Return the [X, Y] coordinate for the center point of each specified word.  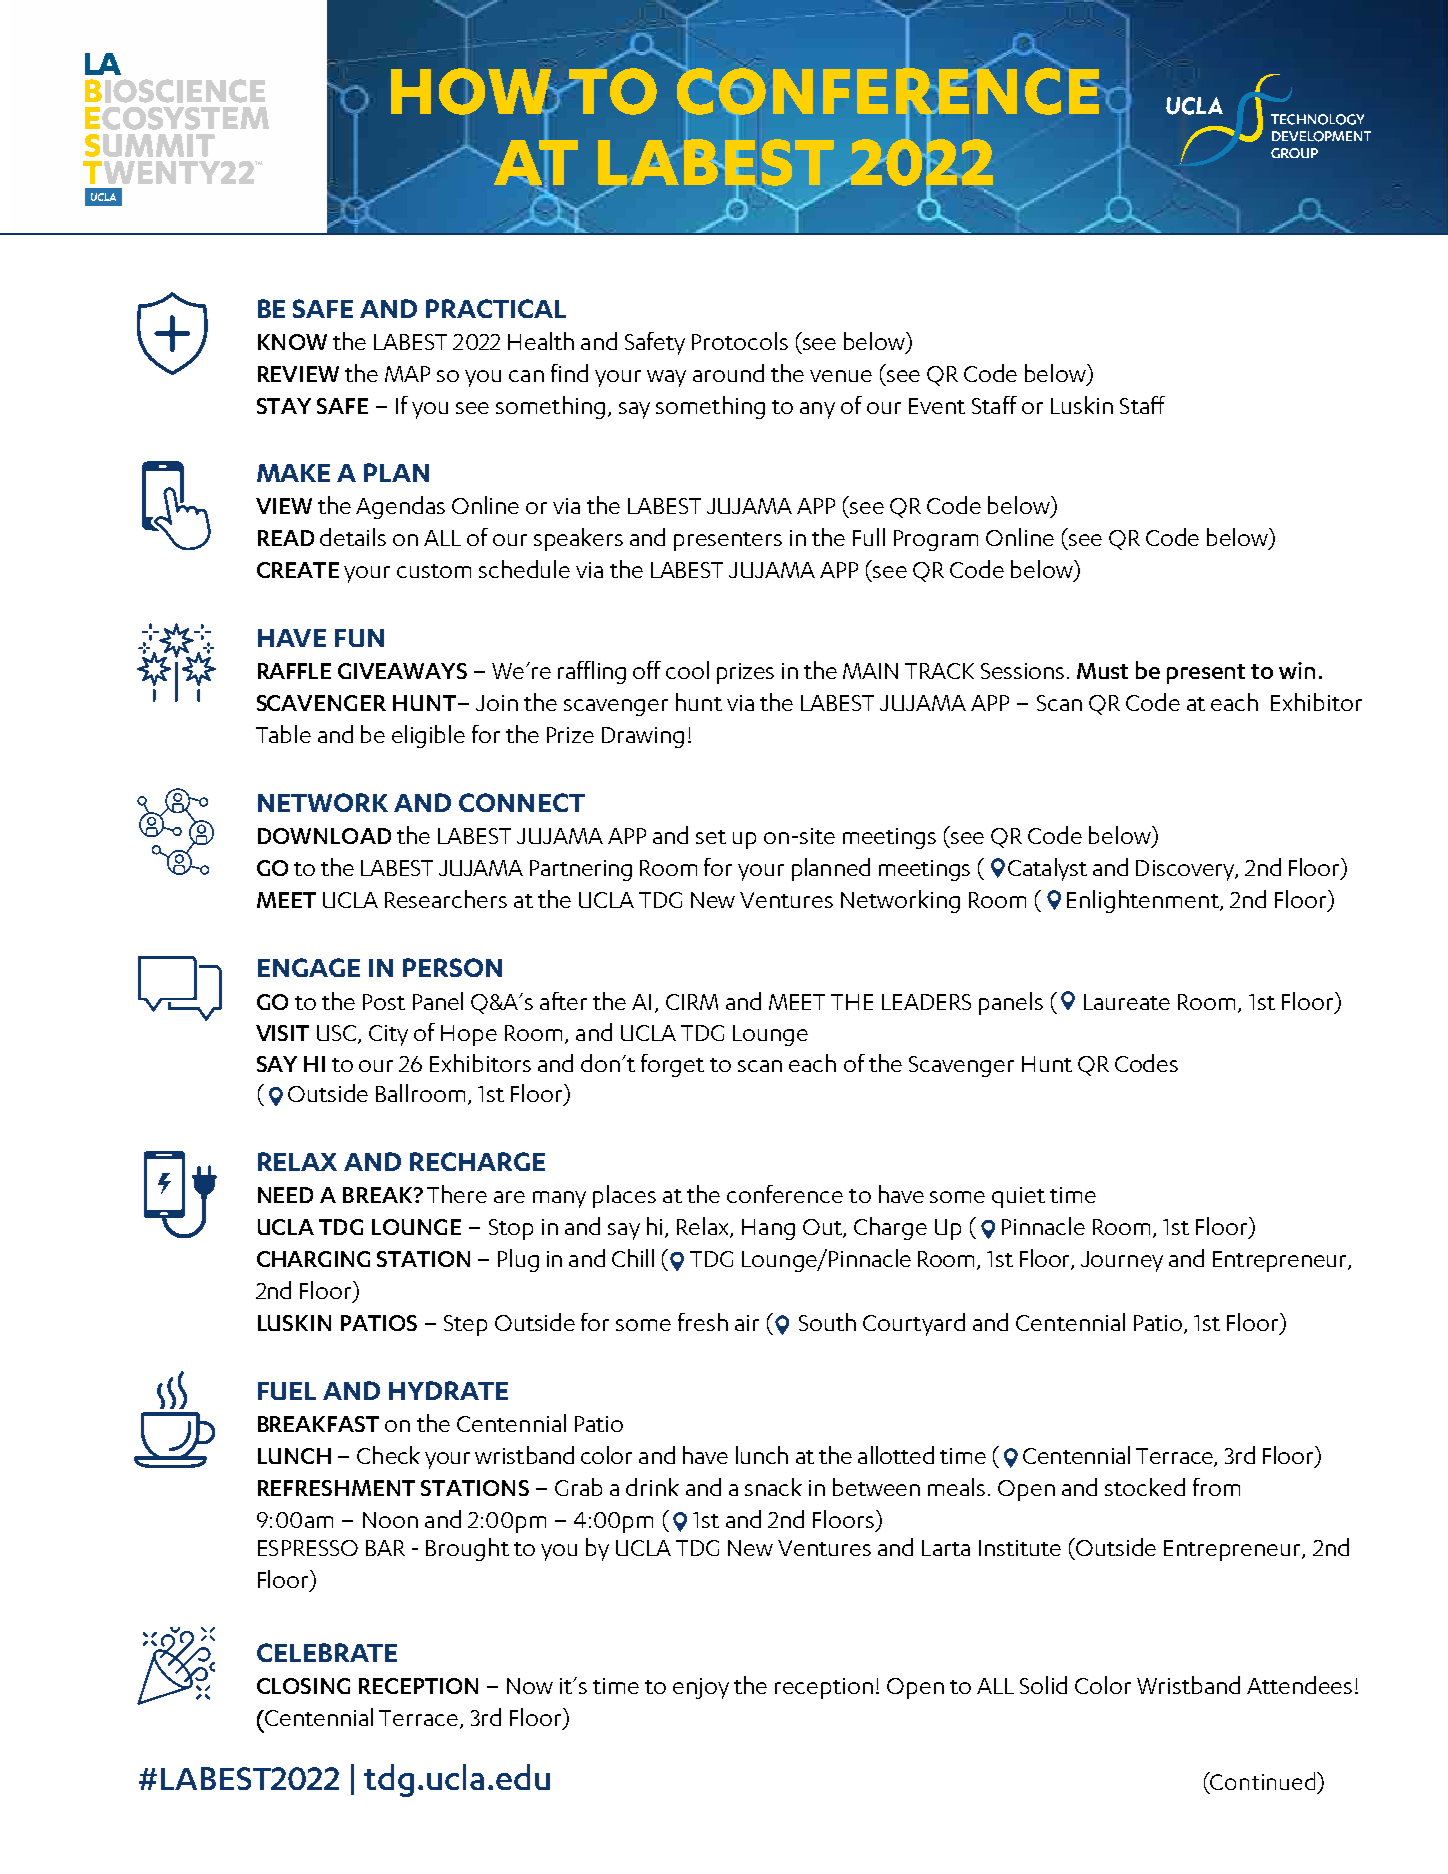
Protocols [740, 341]
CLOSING [303, 1686]
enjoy [701, 1688]
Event [937, 406]
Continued [1262, 1781]
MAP [407, 374]
